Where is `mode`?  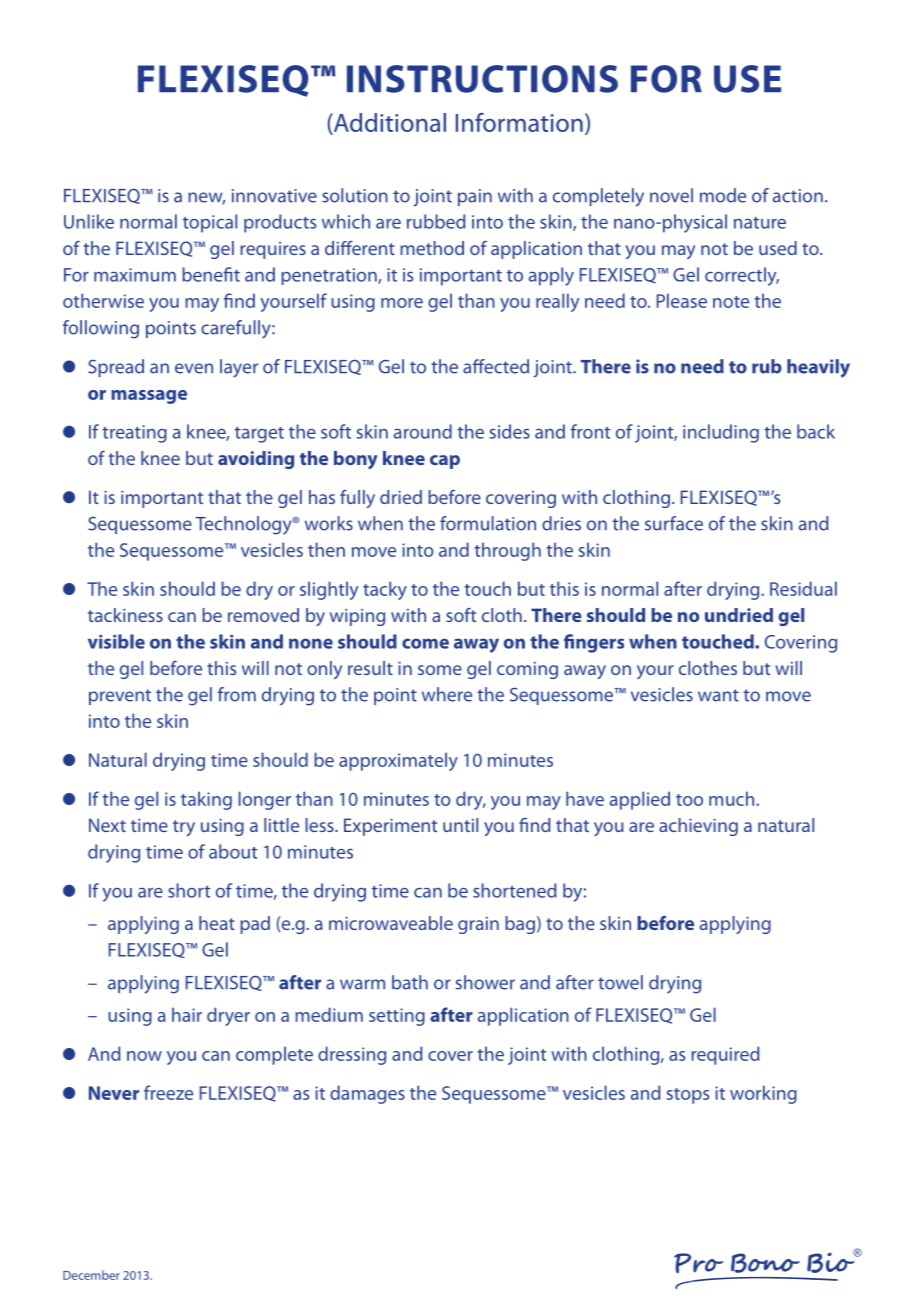 mode is located at coordinates (723, 195).
